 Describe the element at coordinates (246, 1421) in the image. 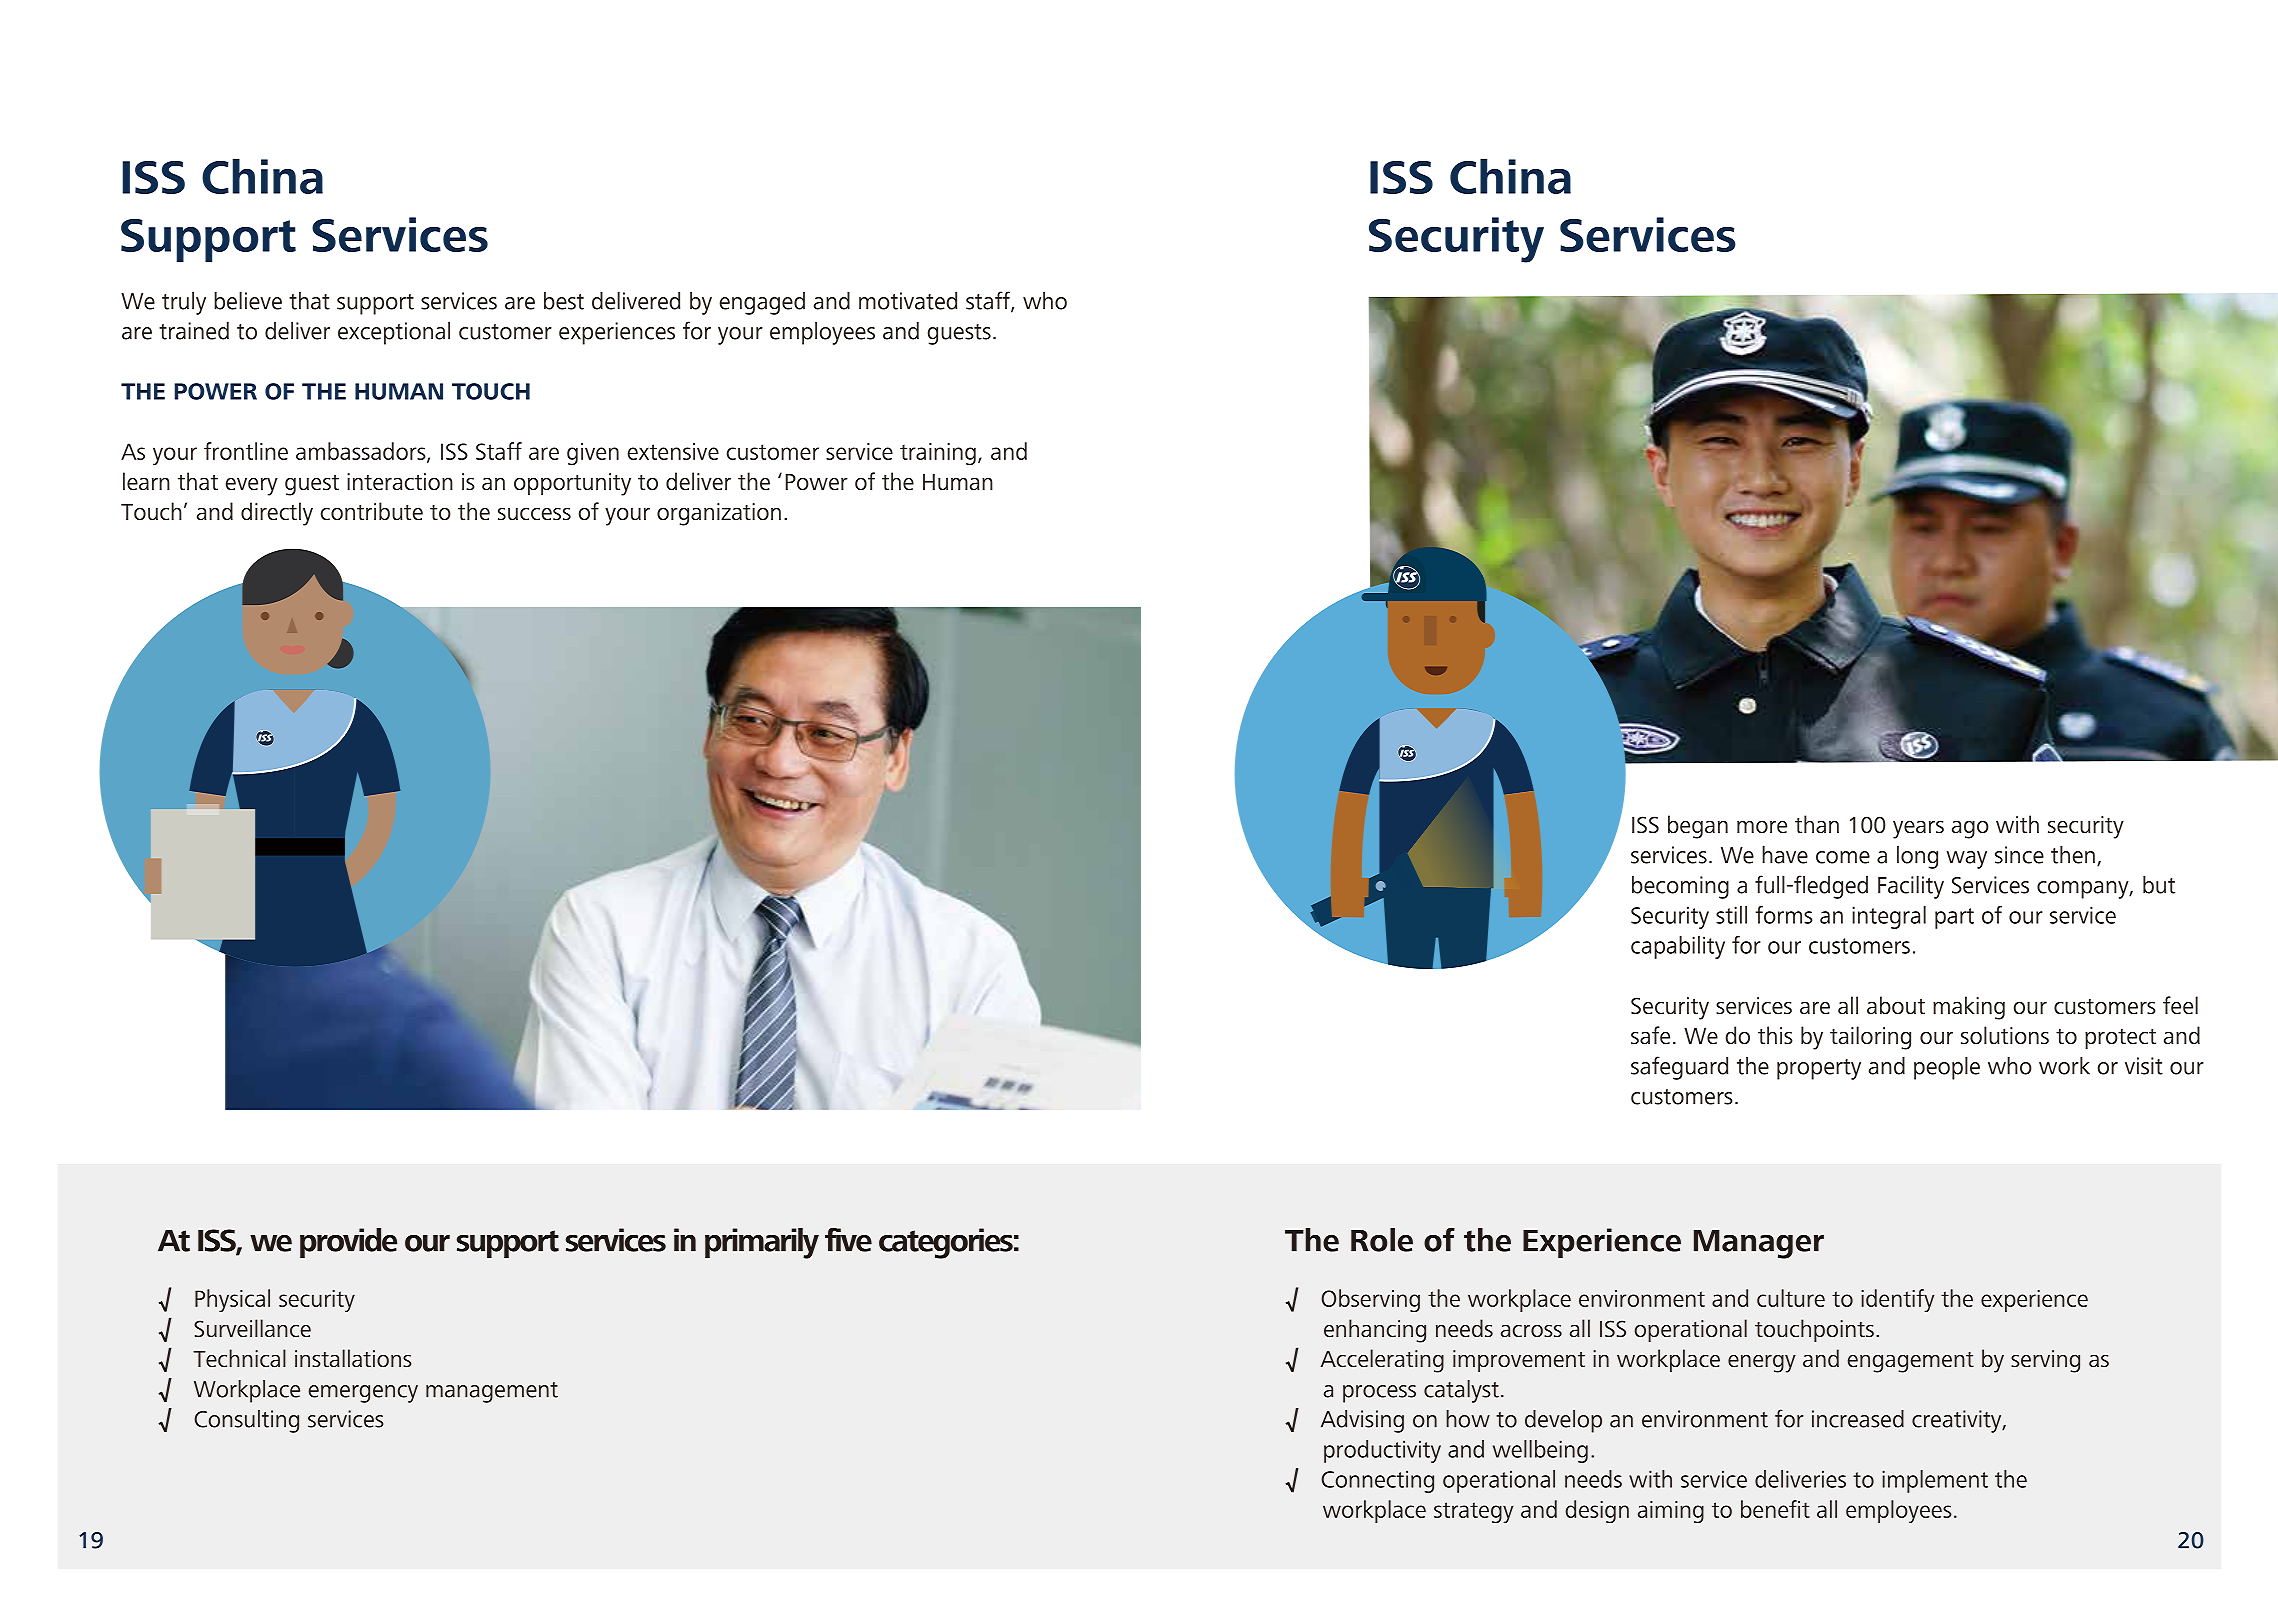

I see `Consulting` at that location.
